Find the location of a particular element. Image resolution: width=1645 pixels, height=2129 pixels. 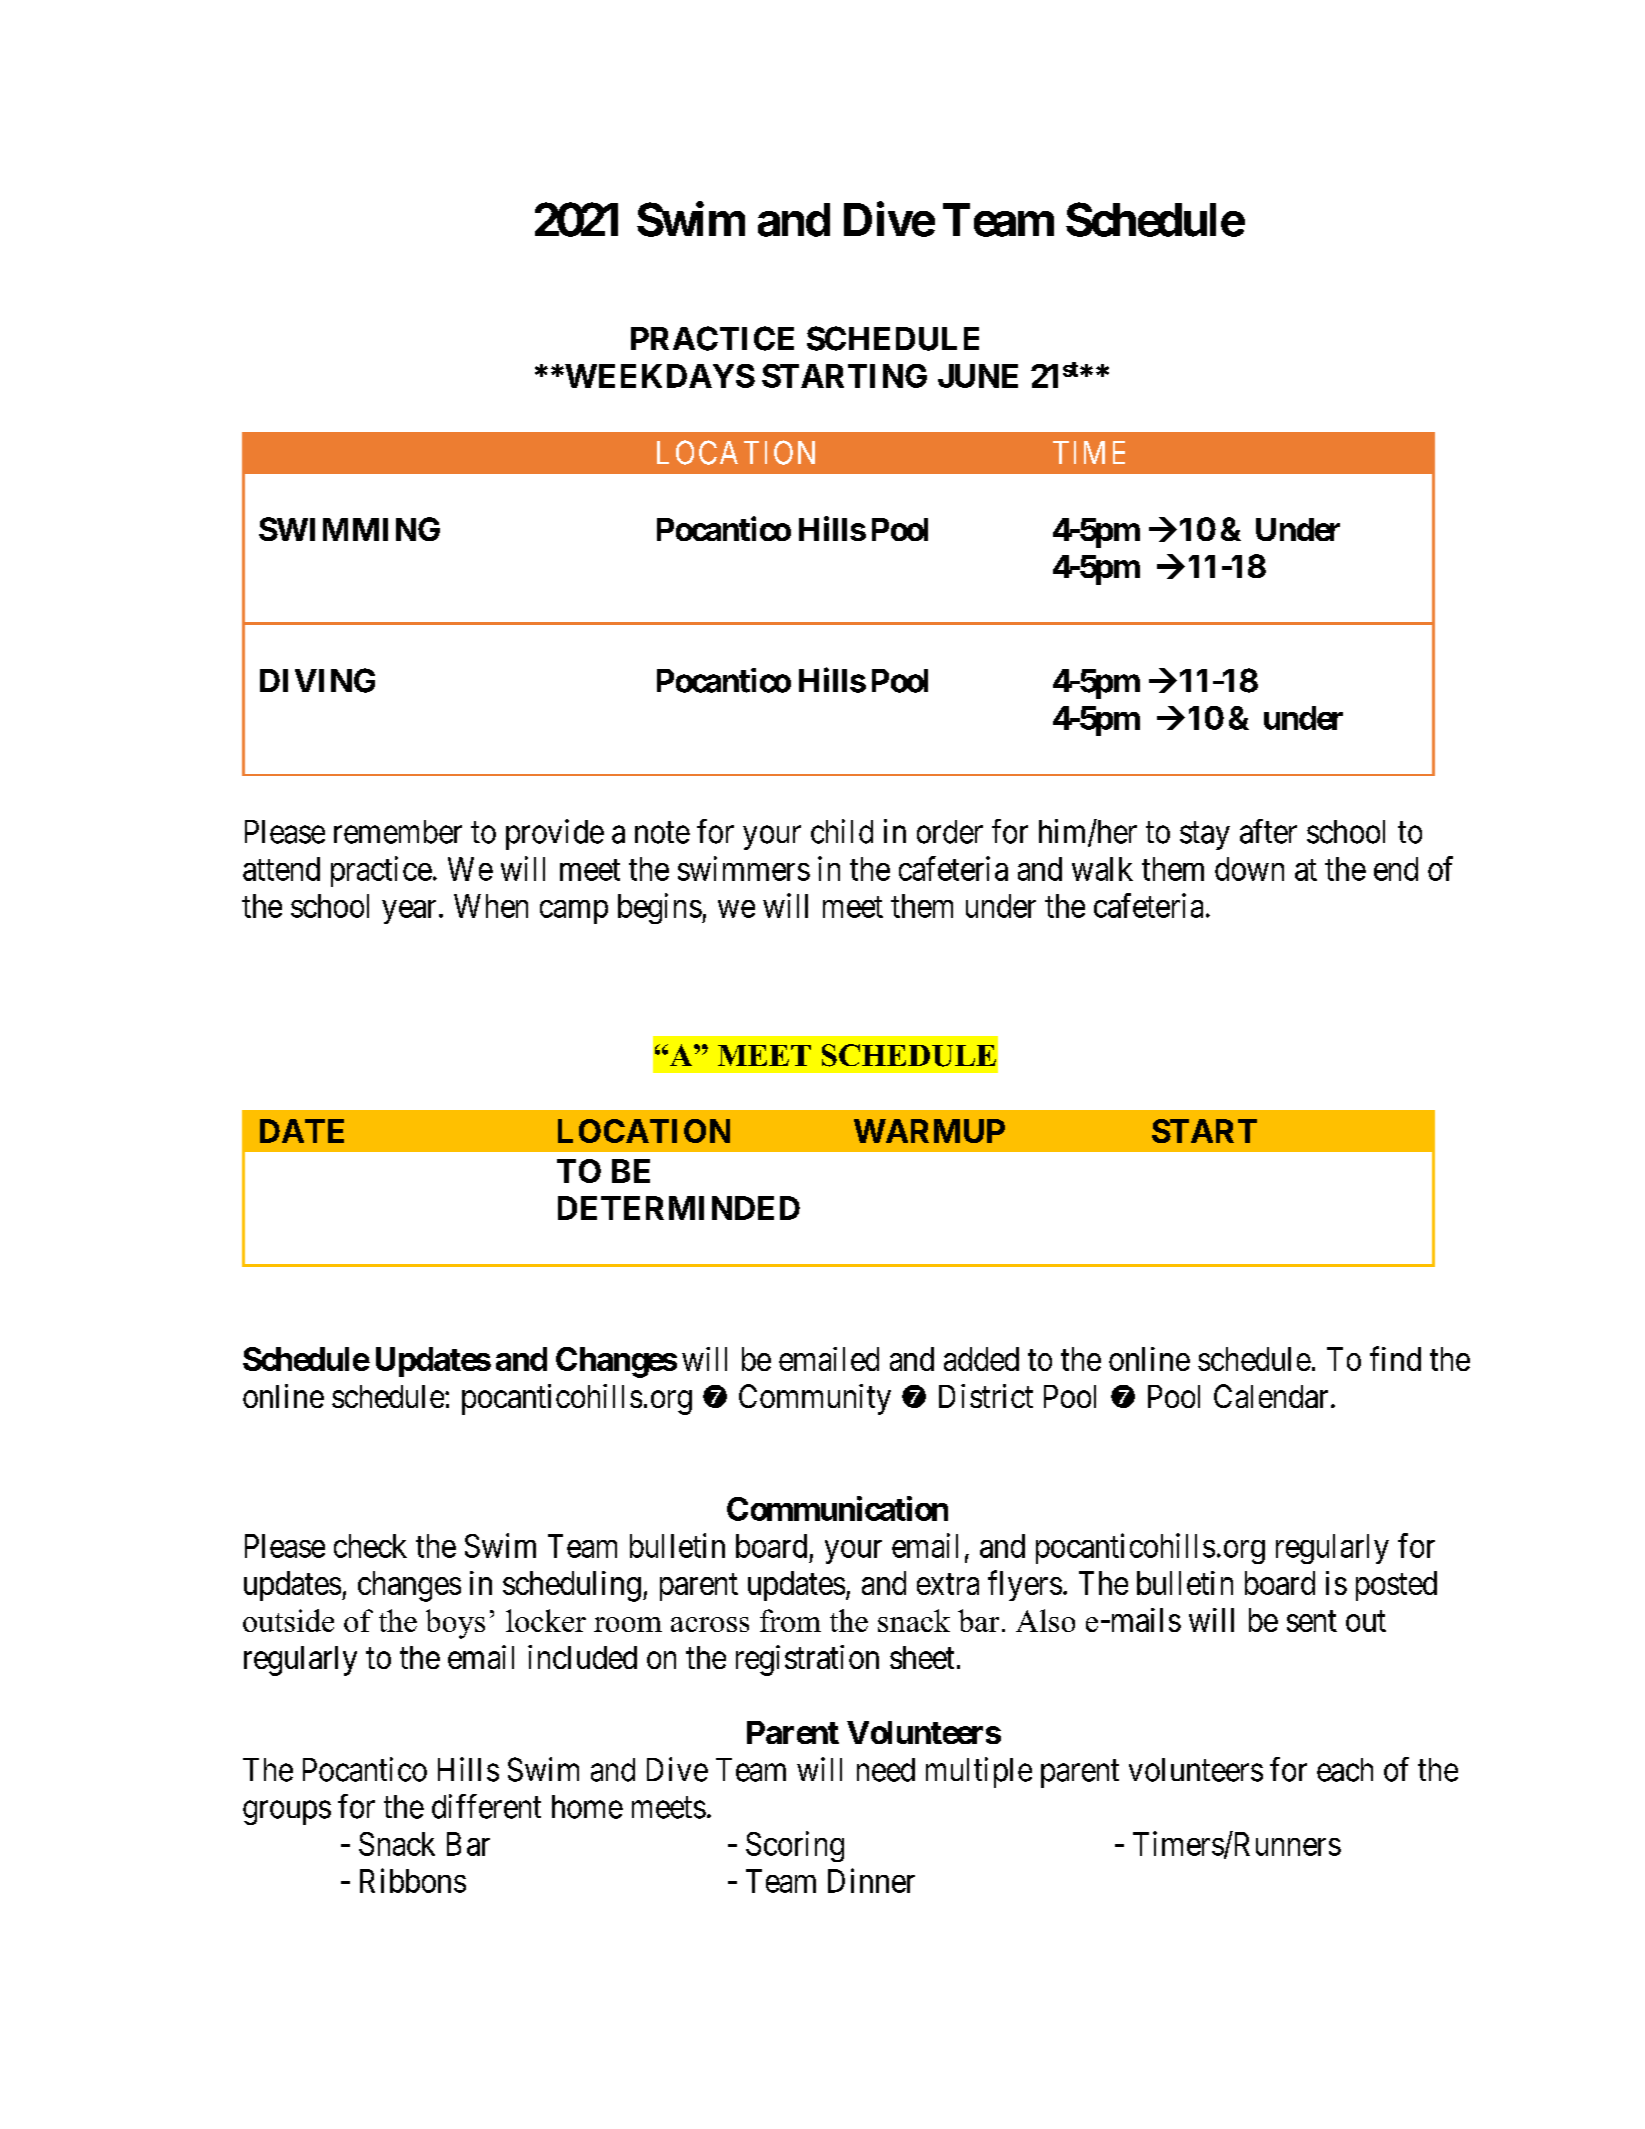

Scoring is located at coordinates (795, 1846).
